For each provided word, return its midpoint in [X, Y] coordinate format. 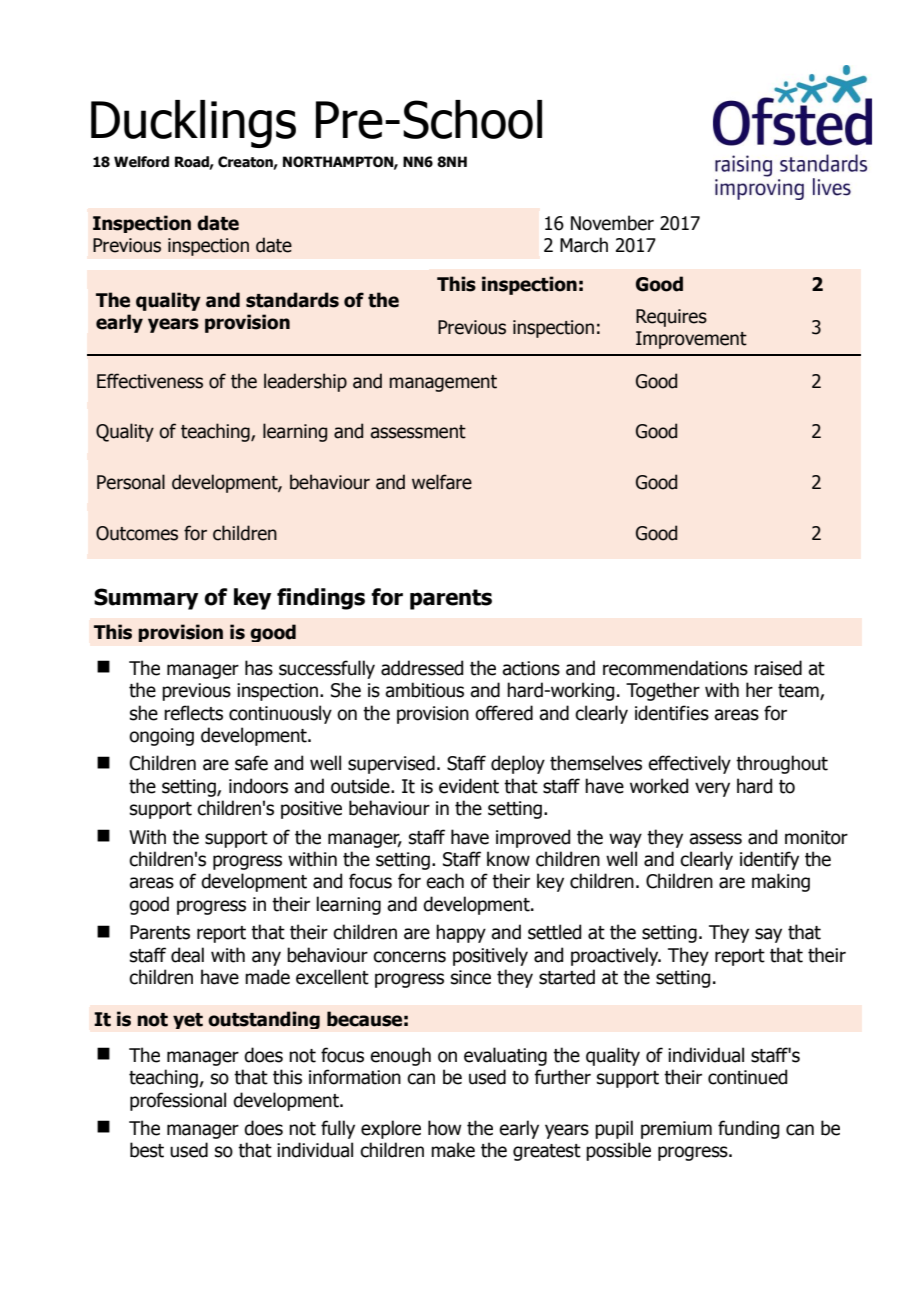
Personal [131, 482]
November [612, 223]
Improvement [691, 340]
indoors [258, 786]
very [712, 789]
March [584, 245]
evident [469, 786]
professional [178, 1101]
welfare [442, 482]
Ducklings [193, 124]
